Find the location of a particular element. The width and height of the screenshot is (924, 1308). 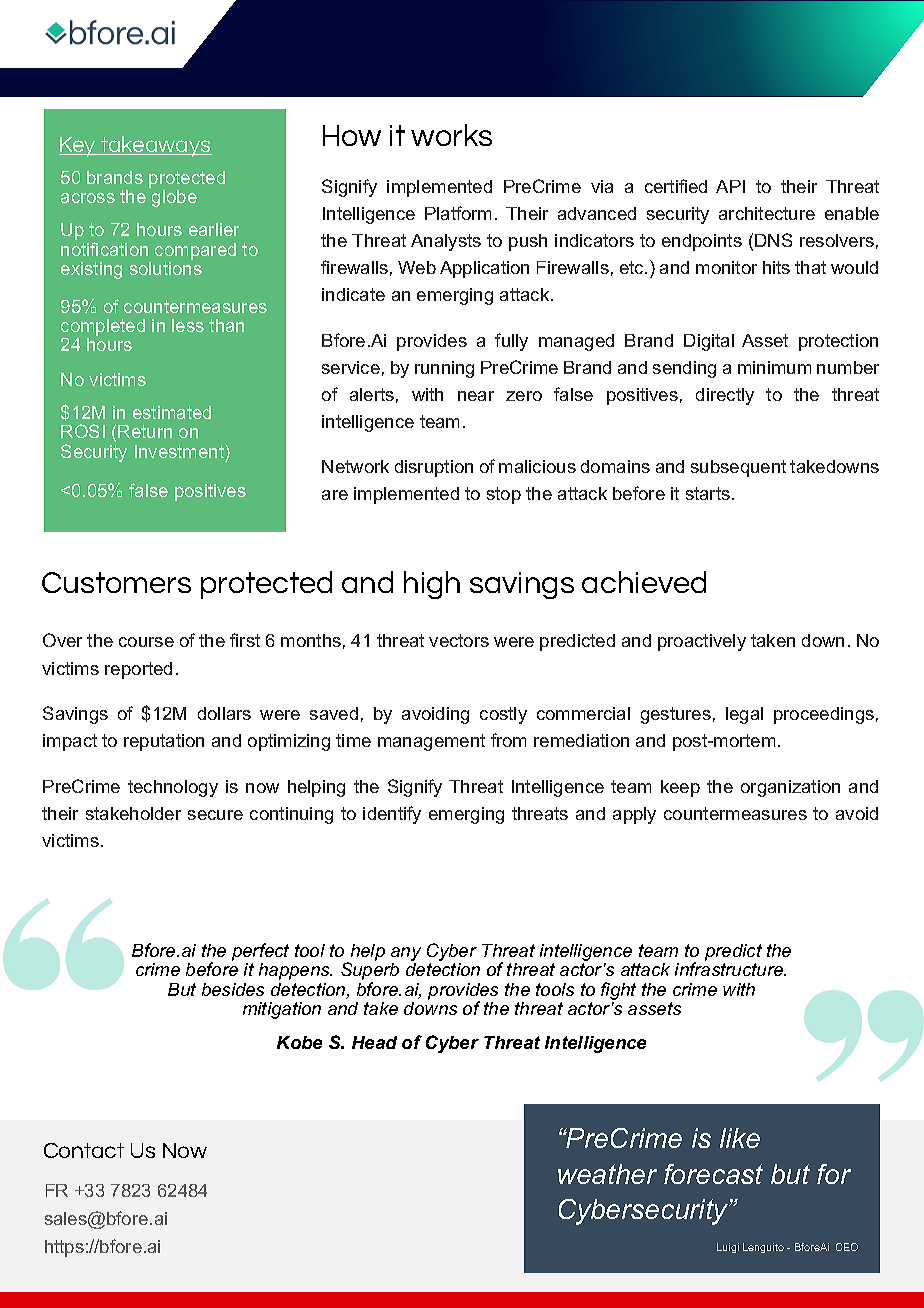

estimated is located at coordinates (172, 412).
